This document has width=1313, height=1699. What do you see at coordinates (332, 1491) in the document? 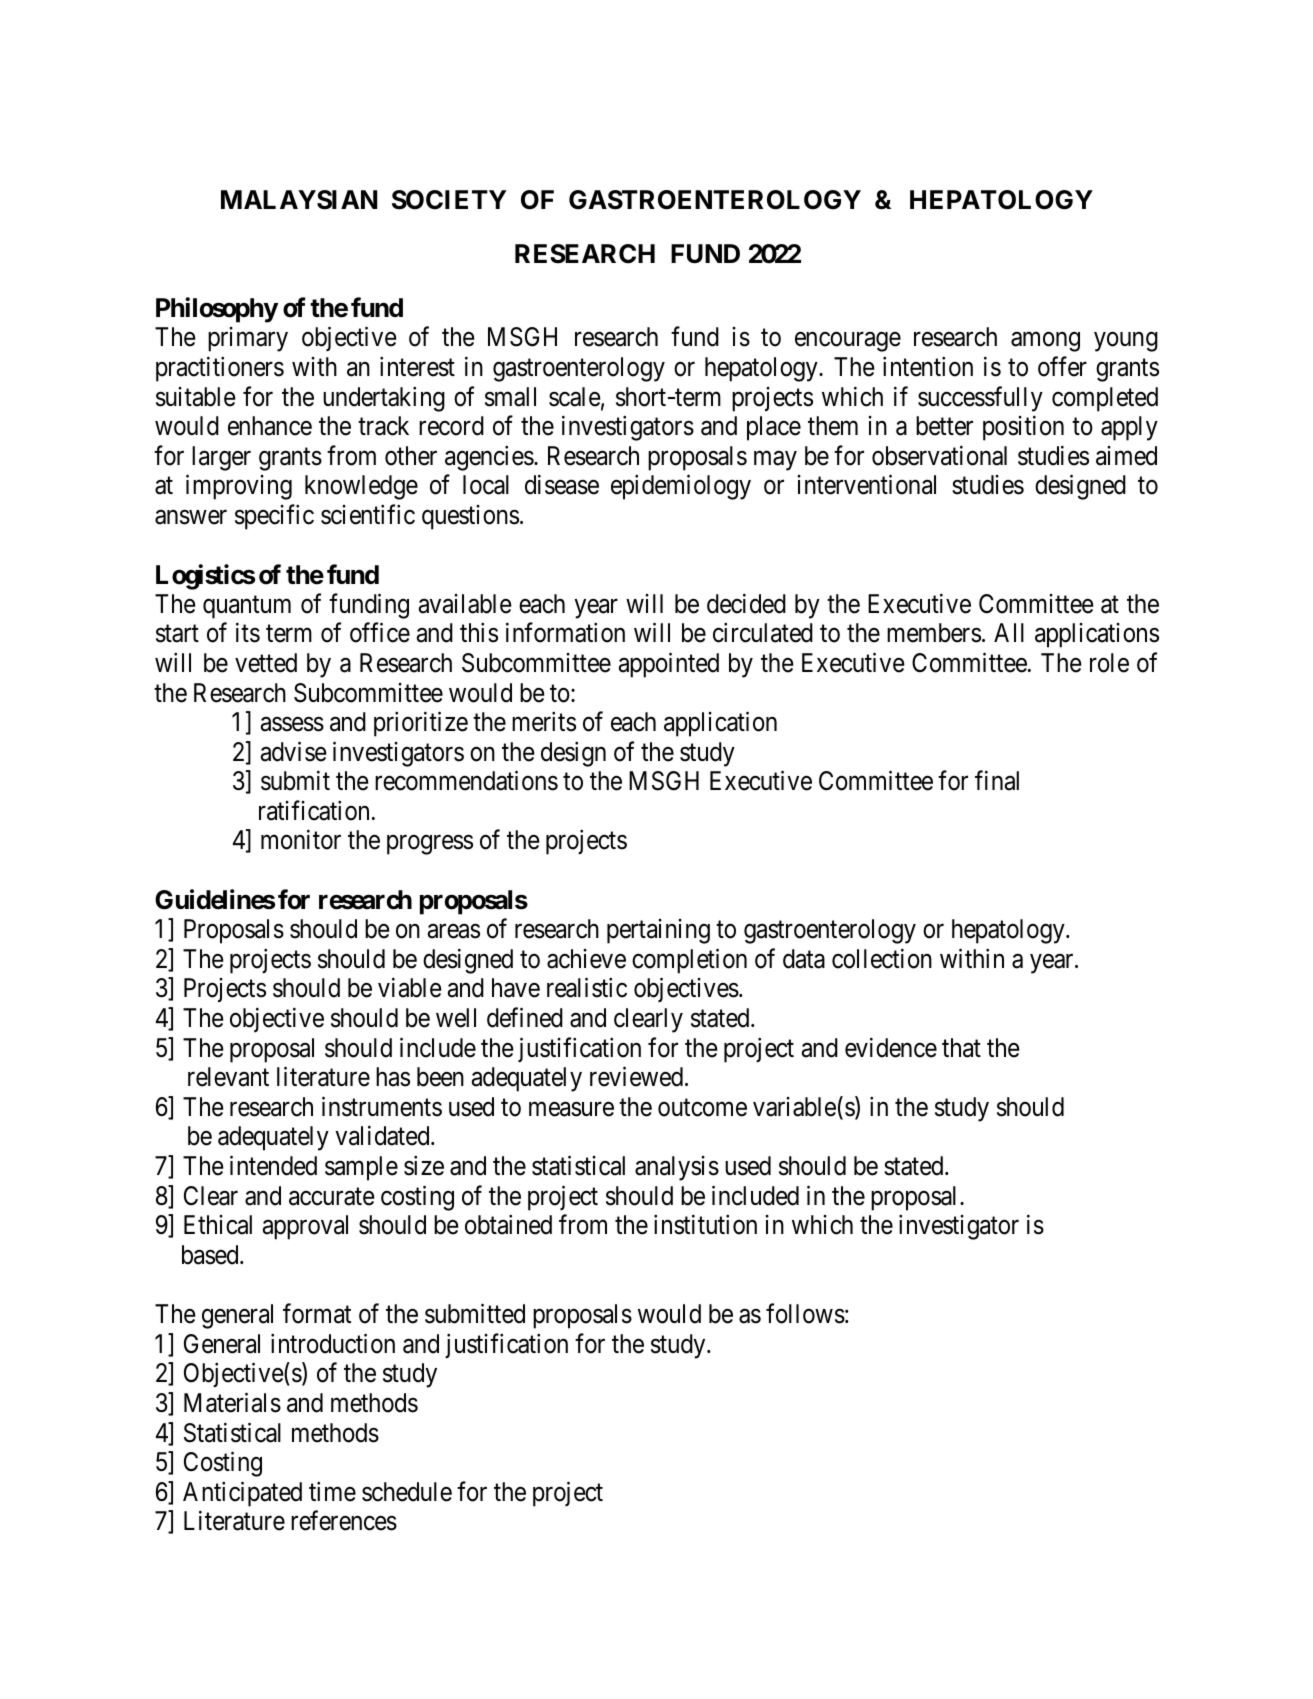
I see `time` at bounding box center [332, 1491].
